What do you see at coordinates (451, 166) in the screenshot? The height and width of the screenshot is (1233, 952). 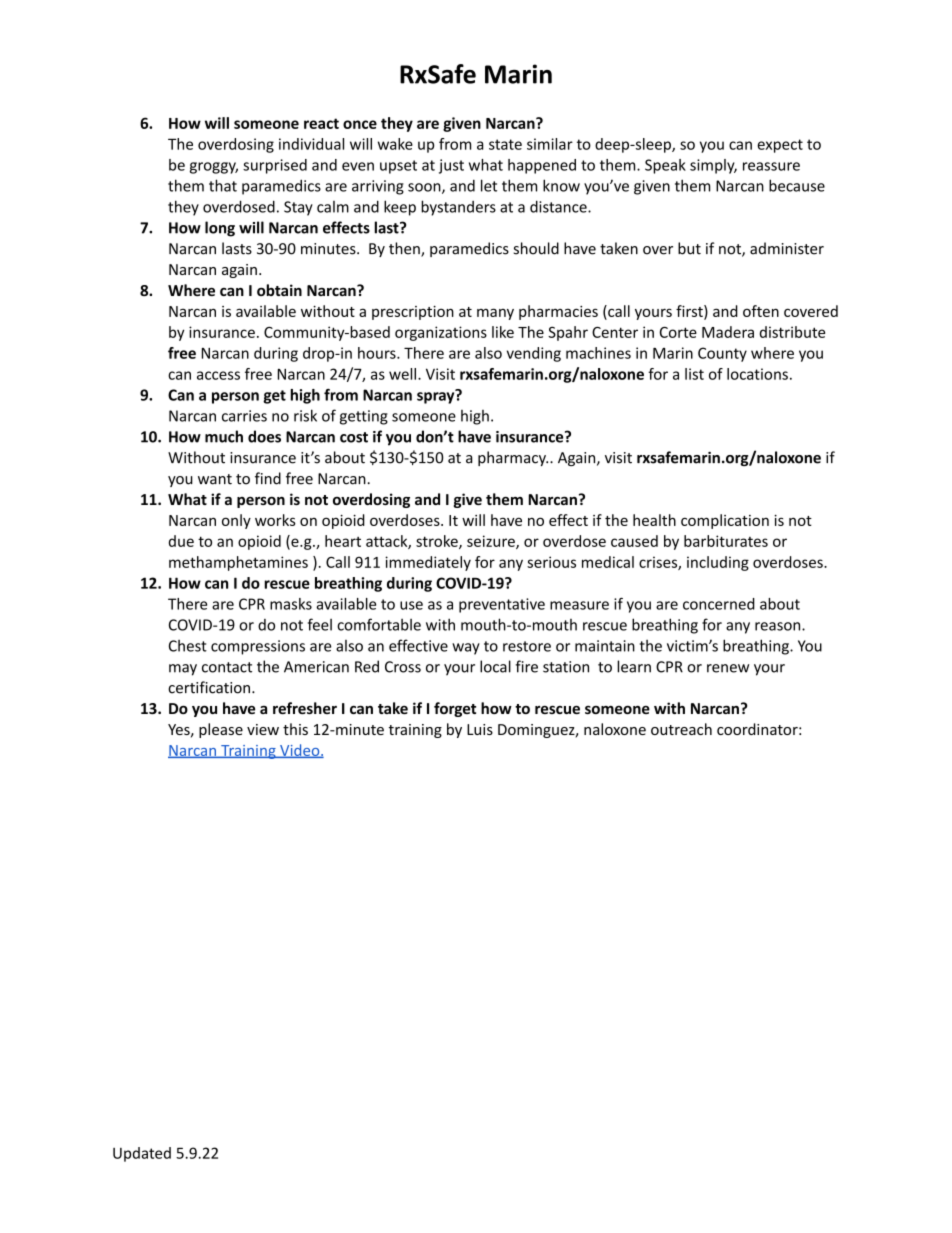 I see `just` at bounding box center [451, 166].
